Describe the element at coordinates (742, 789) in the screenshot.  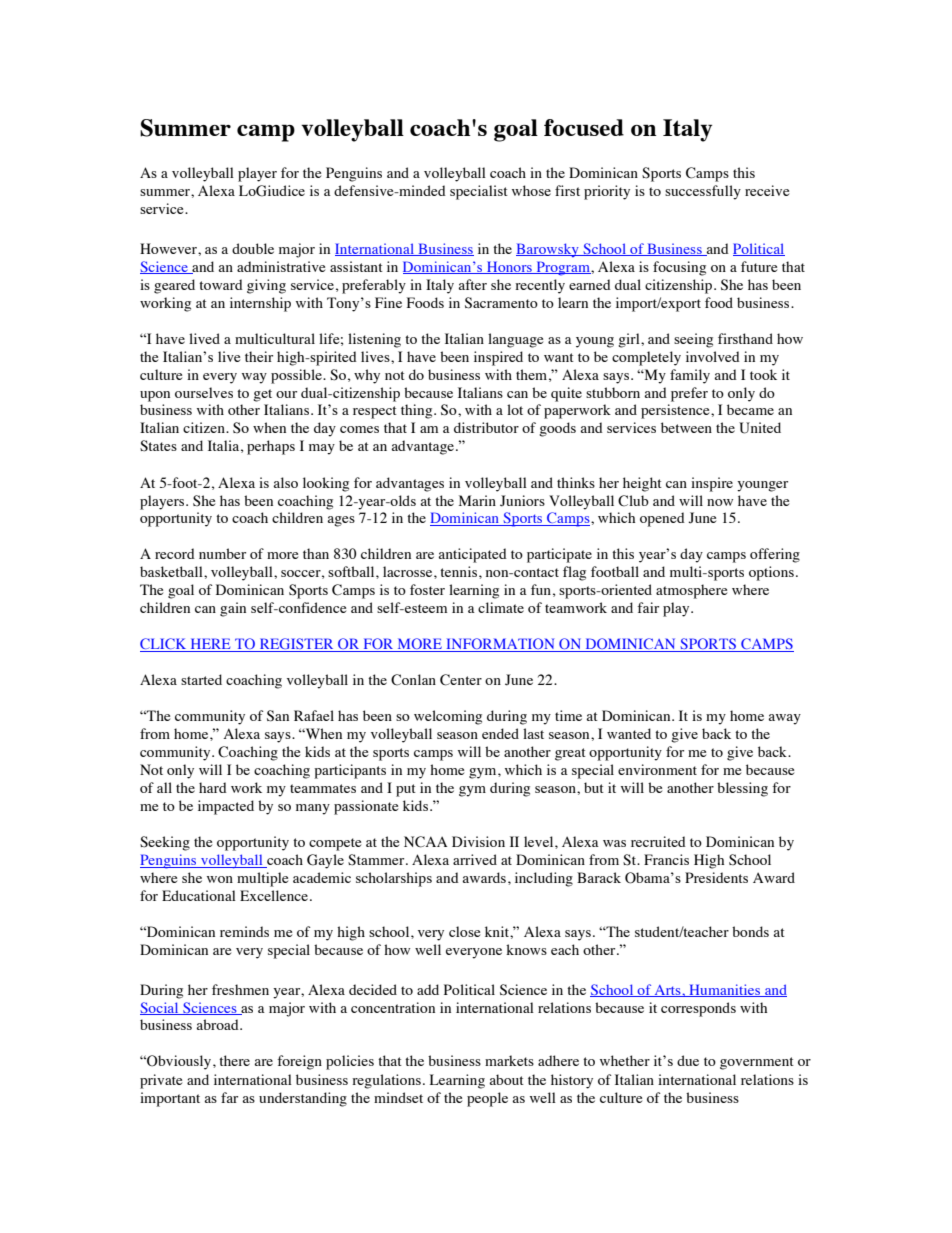
I see `blessing` at that location.
